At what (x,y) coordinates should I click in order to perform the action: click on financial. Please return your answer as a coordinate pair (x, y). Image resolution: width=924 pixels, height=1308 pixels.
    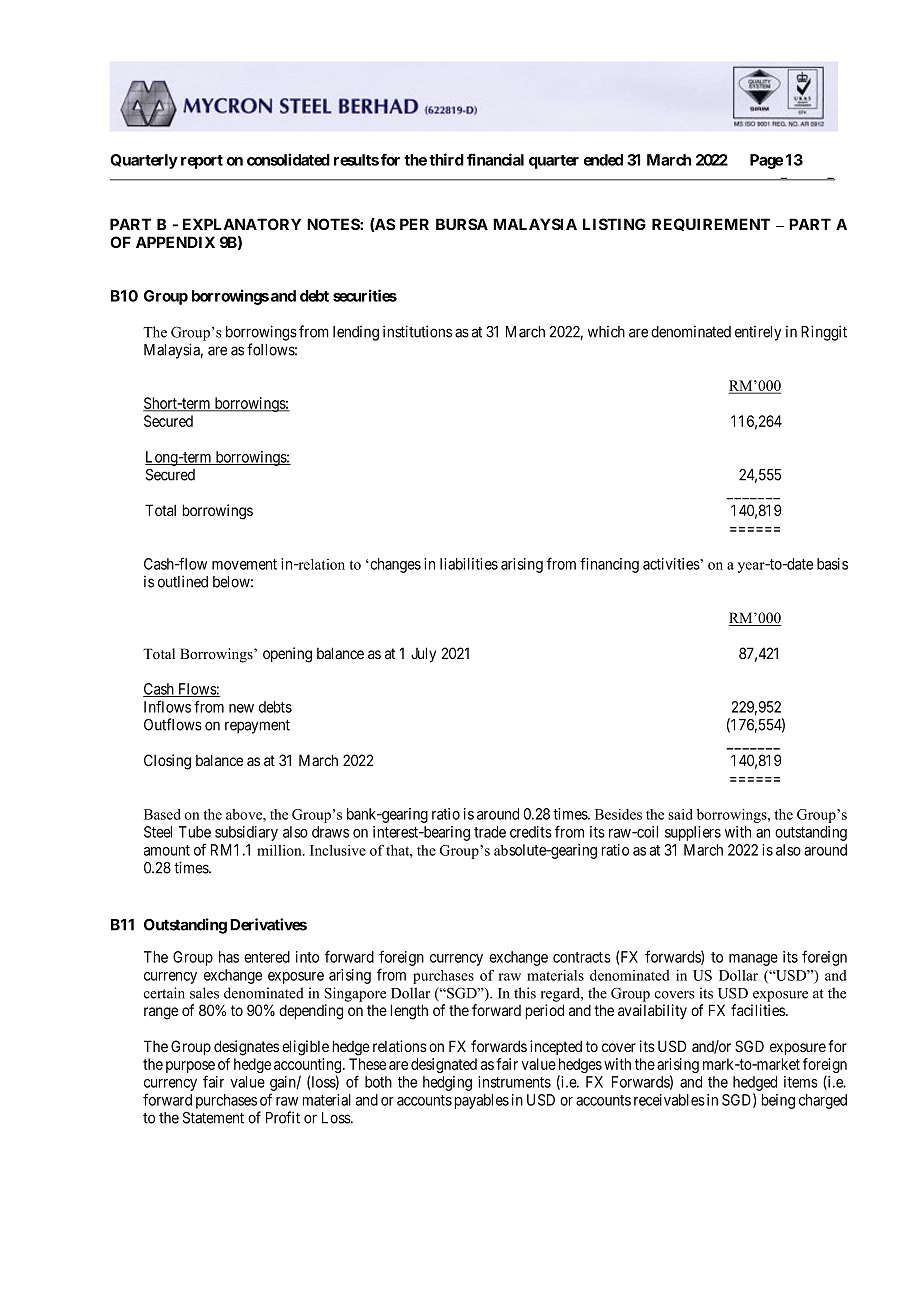
    Looking at the image, I should click on (495, 159).
